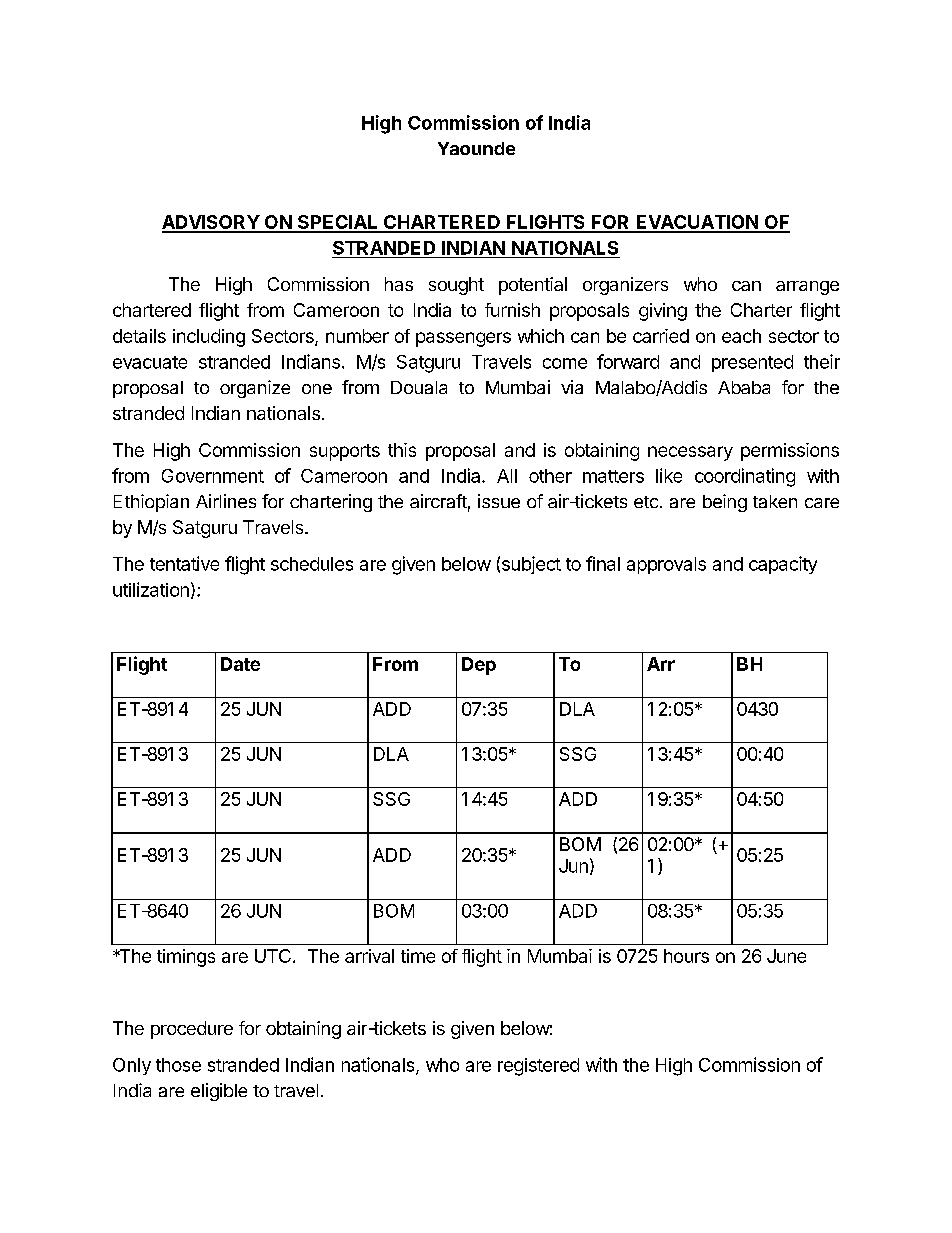  Describe the element at coordinates (211, 223) in the screenshot. I see `ADVISORY` at that location.
